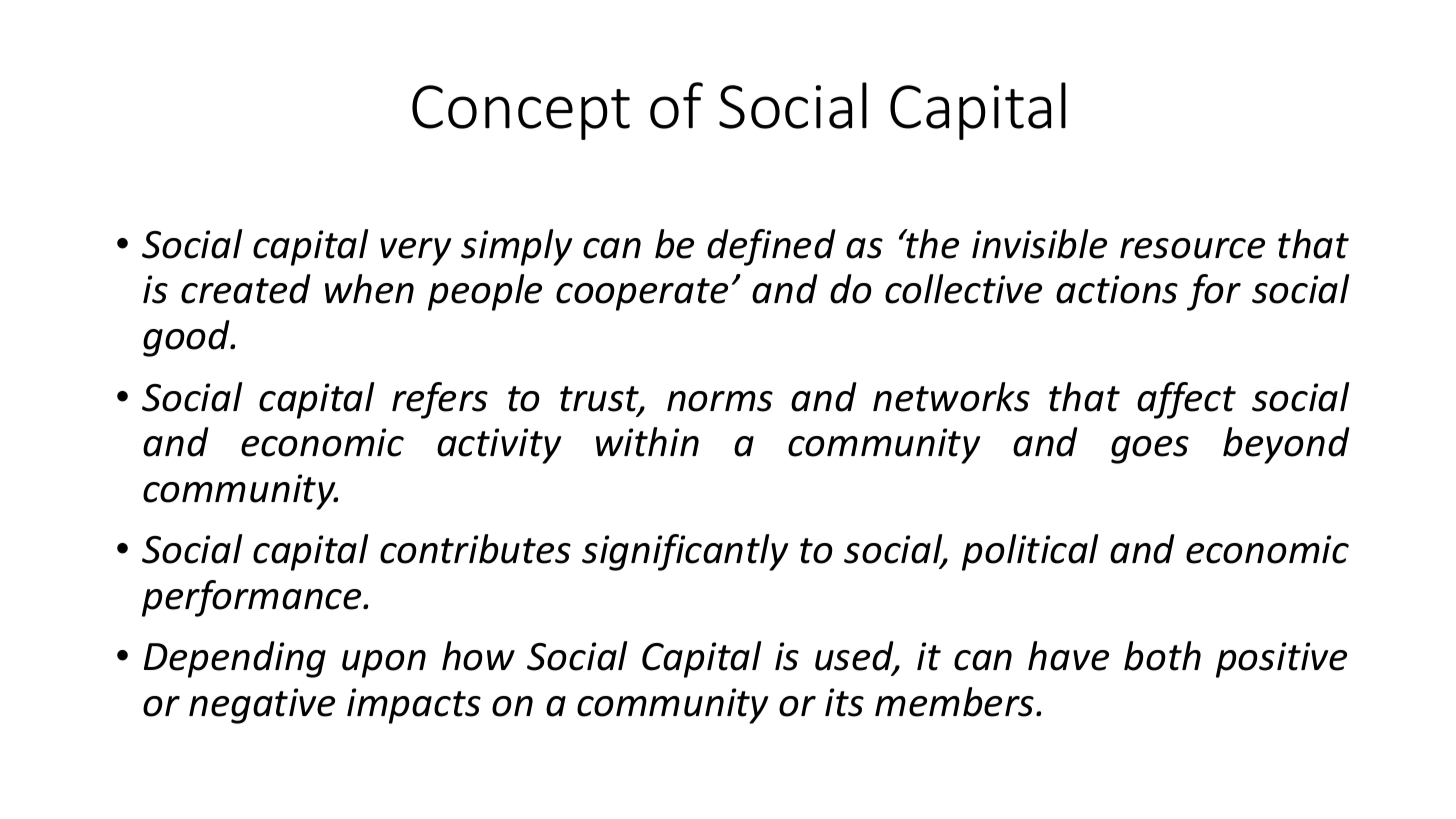 The image size is (1456, 819). What do you see at coordinates (1039, 244) in the document?
I see `invisible` at bounding box center [1039, 244].
